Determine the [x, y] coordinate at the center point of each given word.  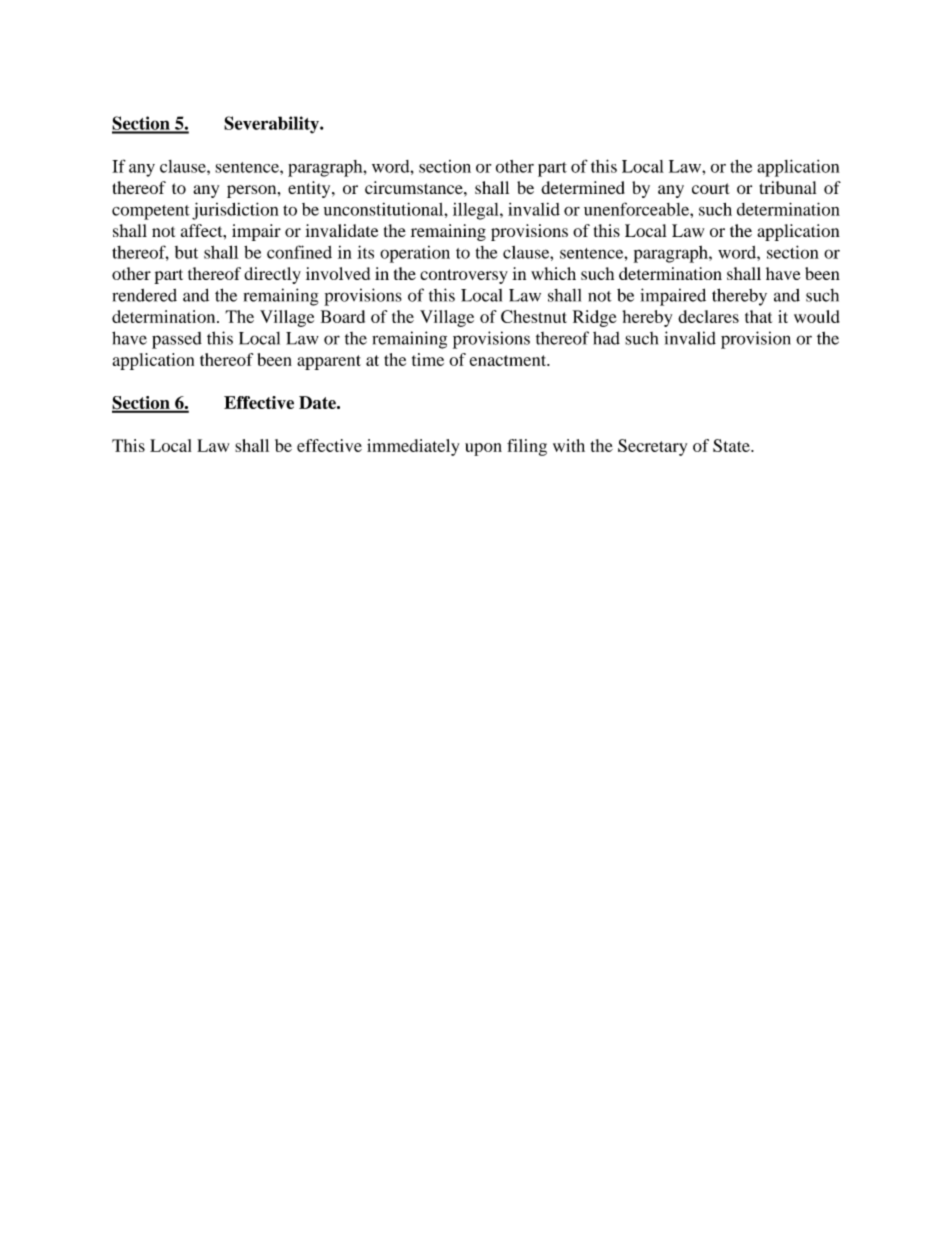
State [732, 445]
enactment [509, 360]
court [710, 188]
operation [415, 254]
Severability [272, 125]
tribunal [788, 187]
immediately [413, 447]
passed [177, 340]
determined [583, 187]
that [758, 316]
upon [483, 449]
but [186, 252]
